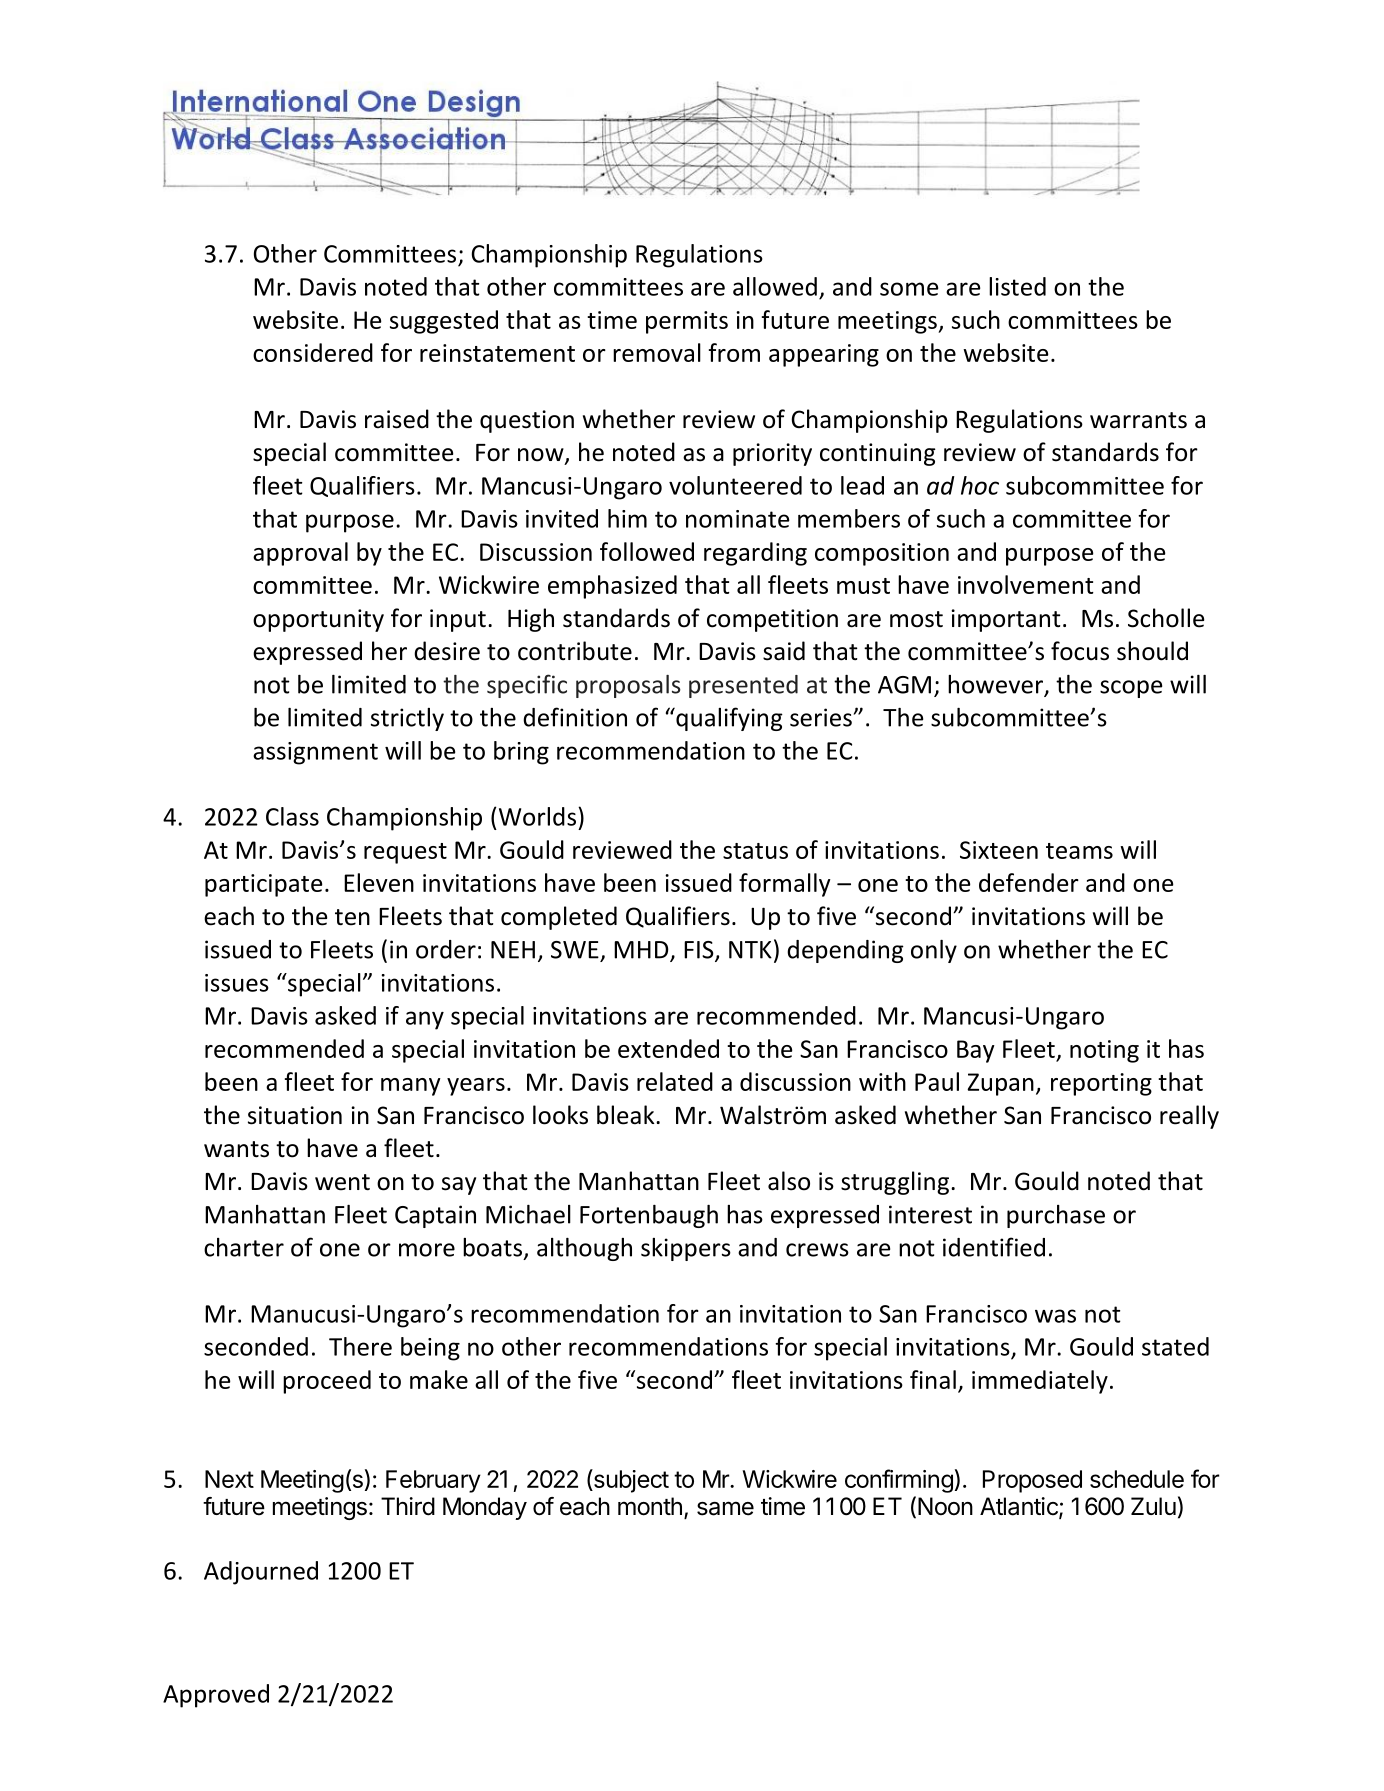  Describe the element at coordinates (675, 1081) in the document. I see `related` at that location.
